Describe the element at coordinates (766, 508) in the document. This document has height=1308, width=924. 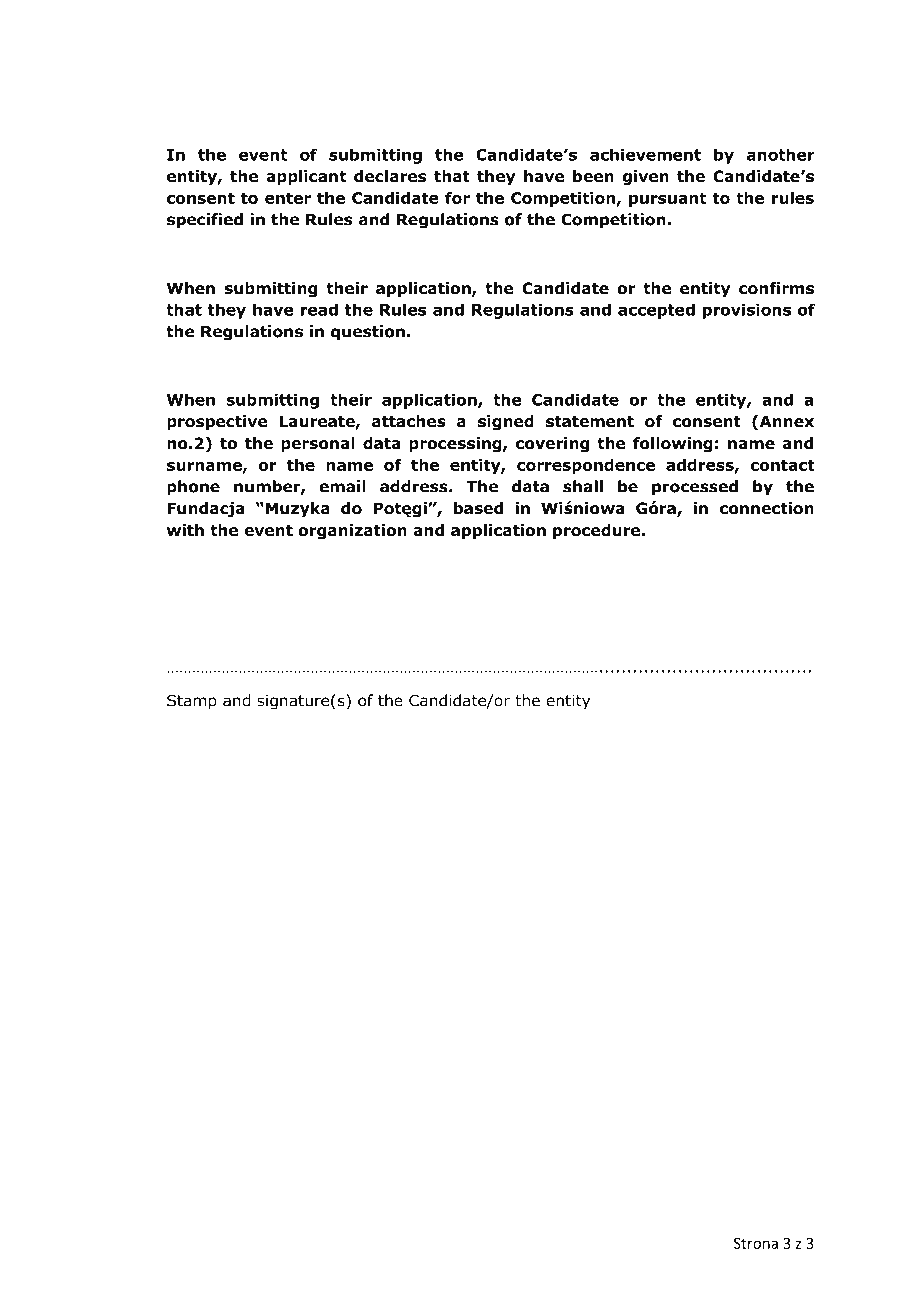
I see `connection` at that location.
